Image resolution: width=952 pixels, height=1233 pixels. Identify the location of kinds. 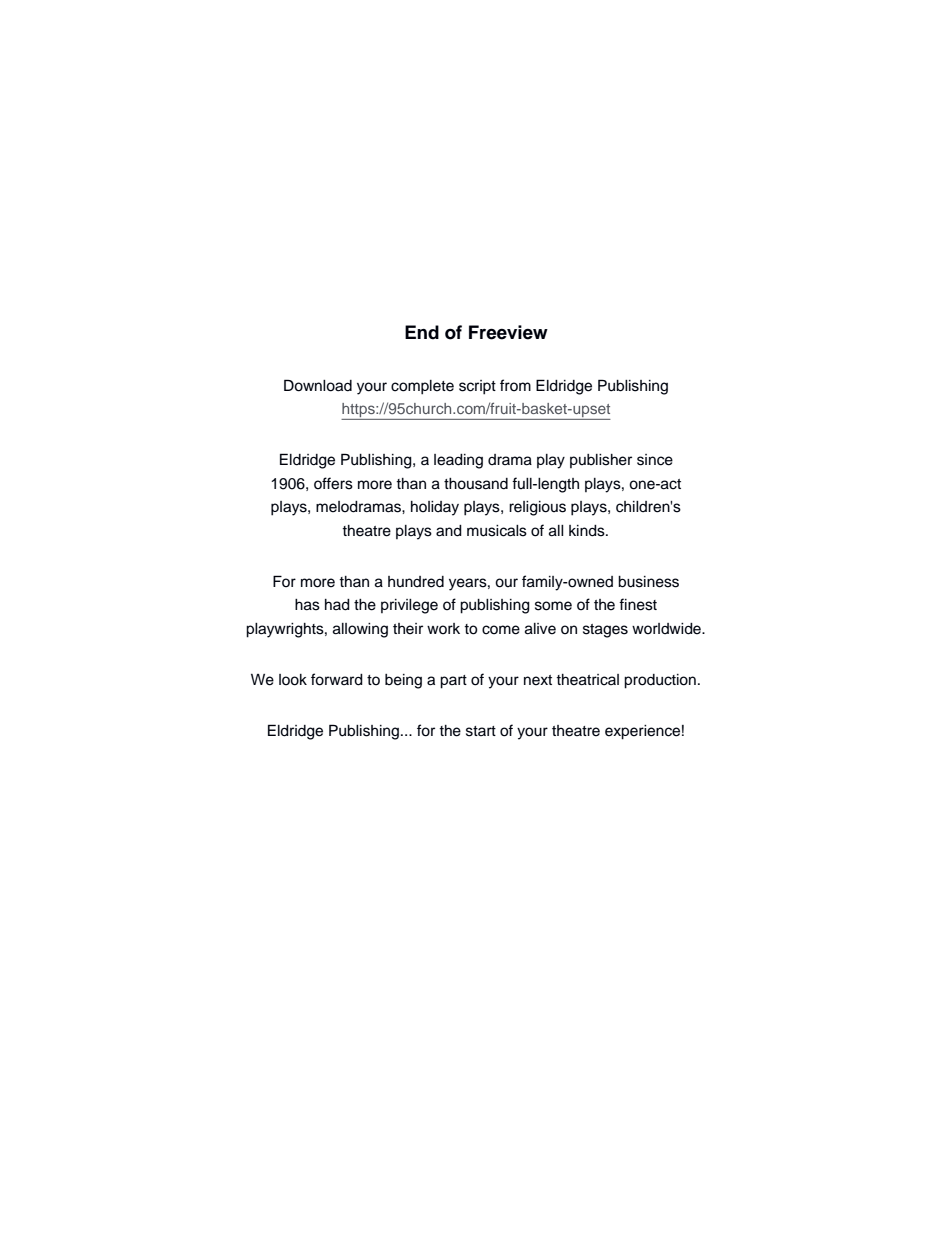
(588, 531).
